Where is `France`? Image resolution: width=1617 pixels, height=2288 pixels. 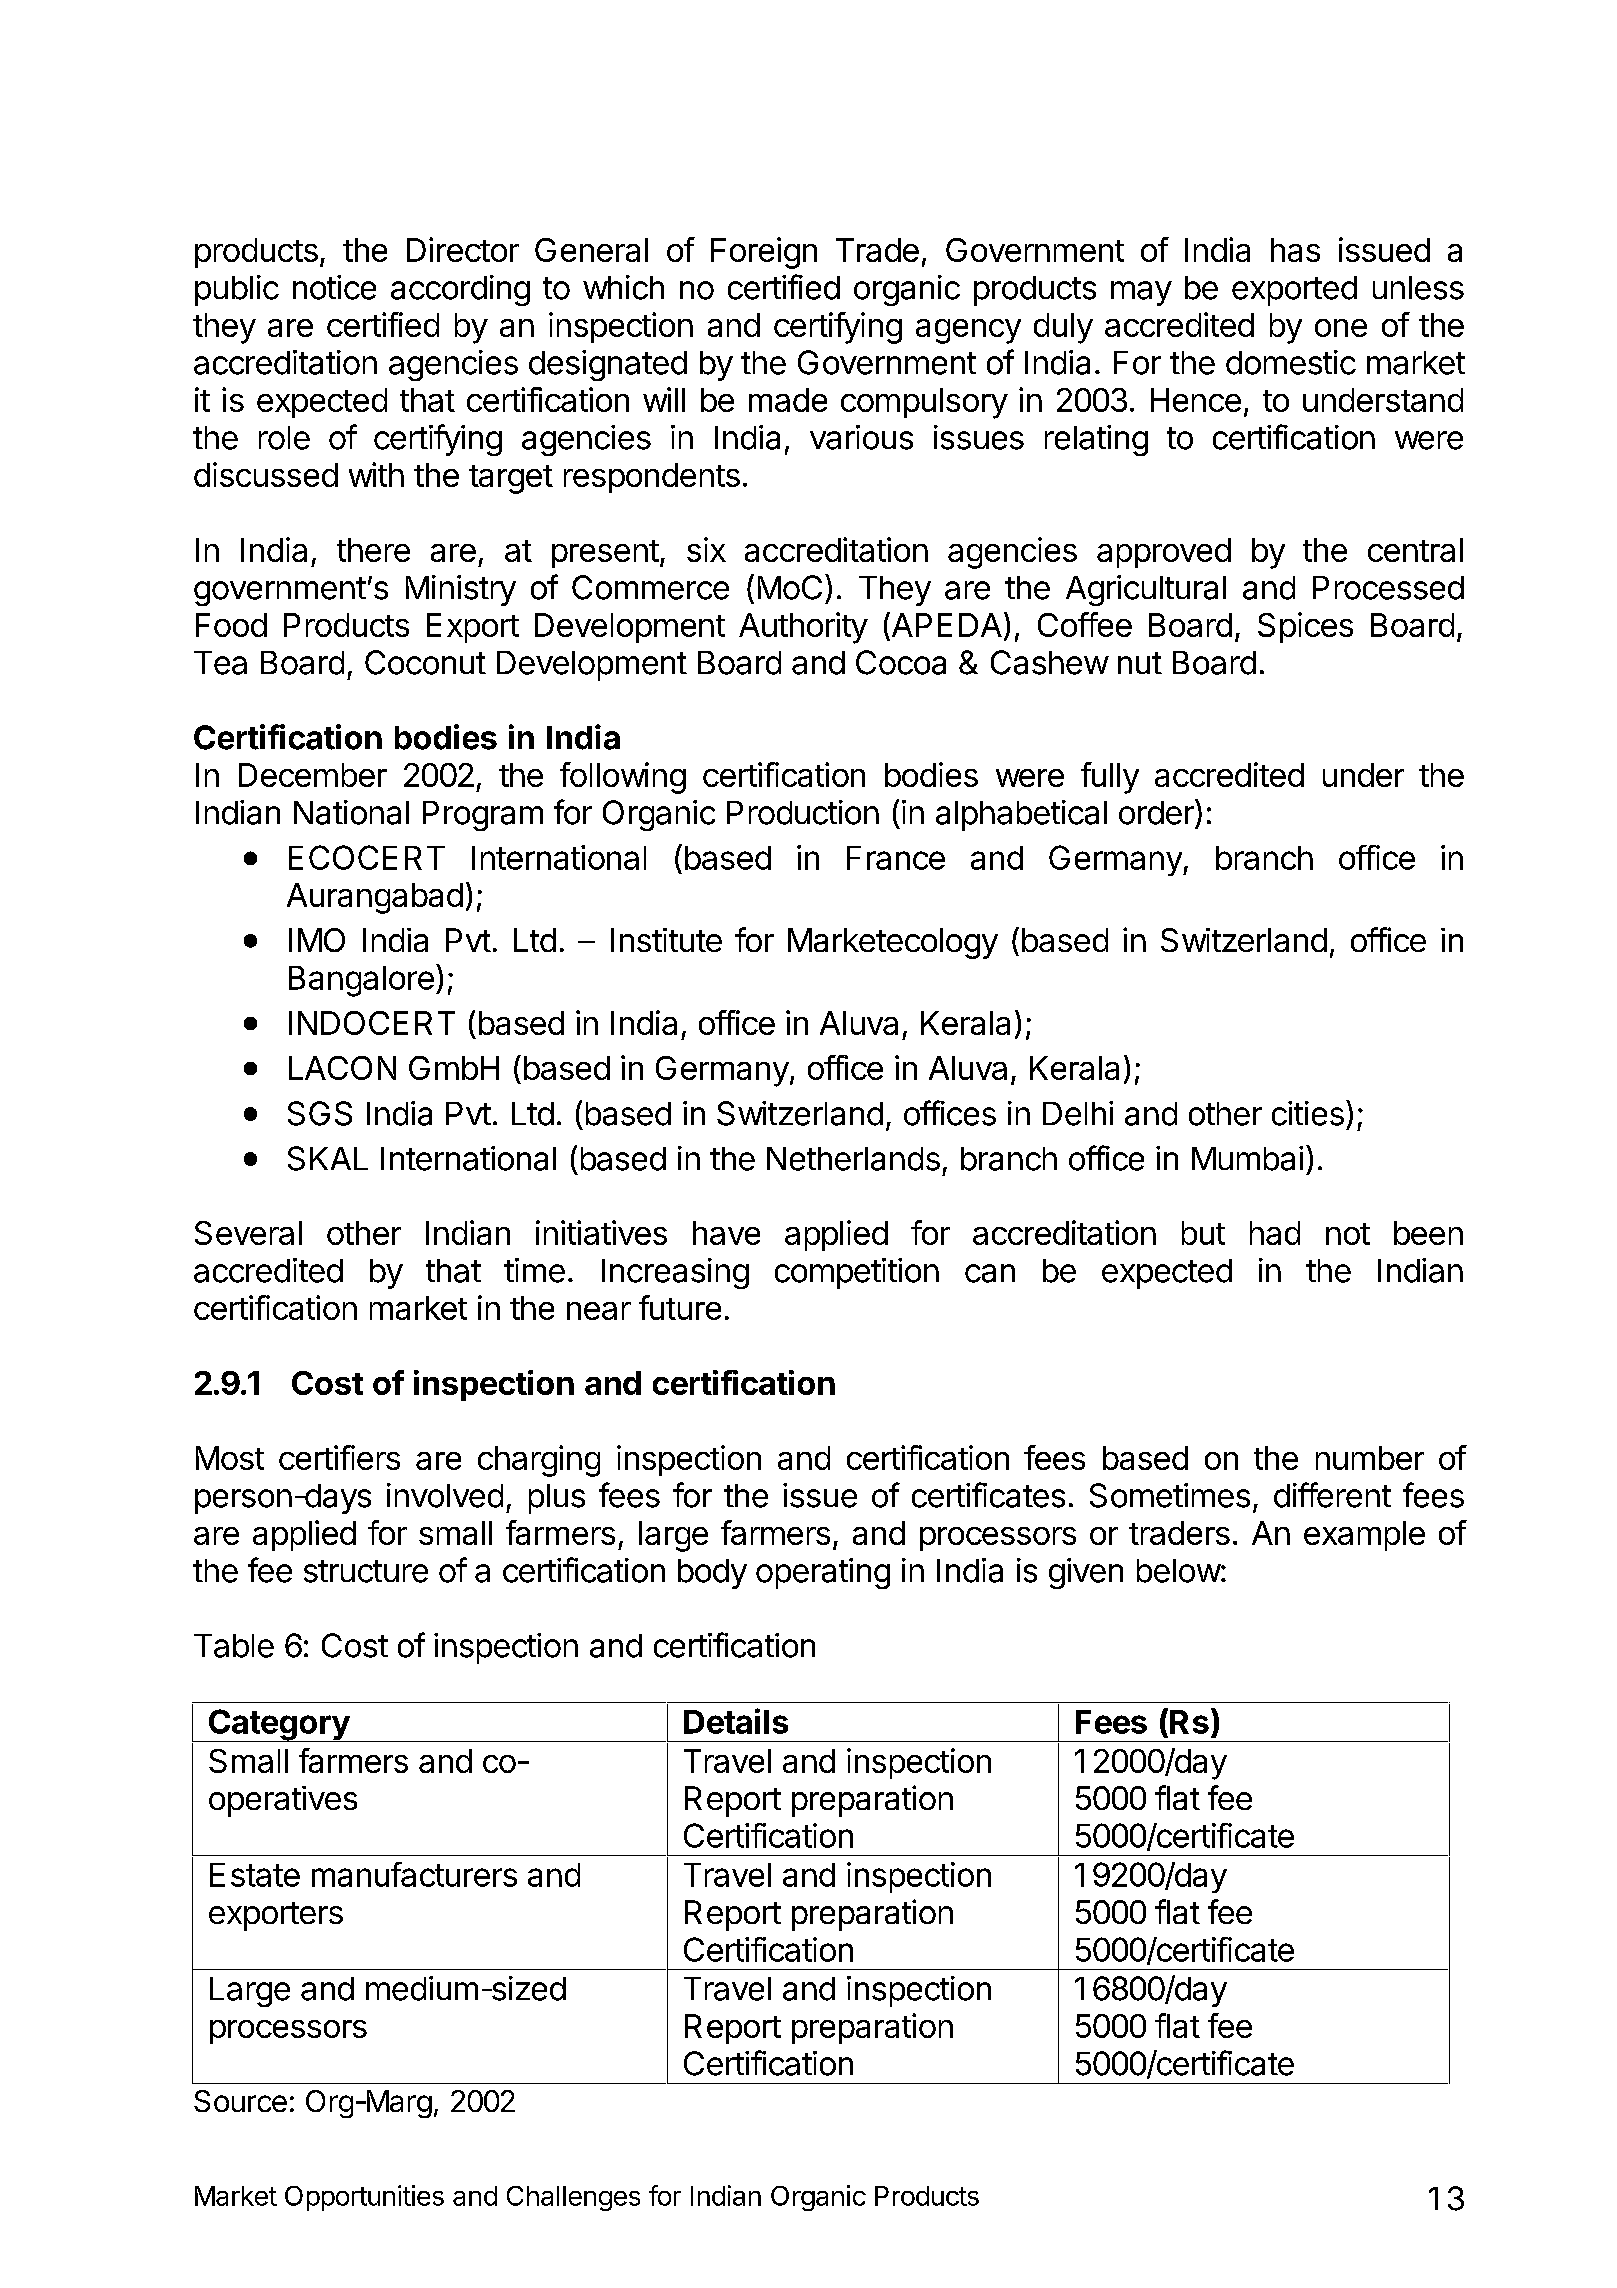 France is located at coordinates (896, 858).
